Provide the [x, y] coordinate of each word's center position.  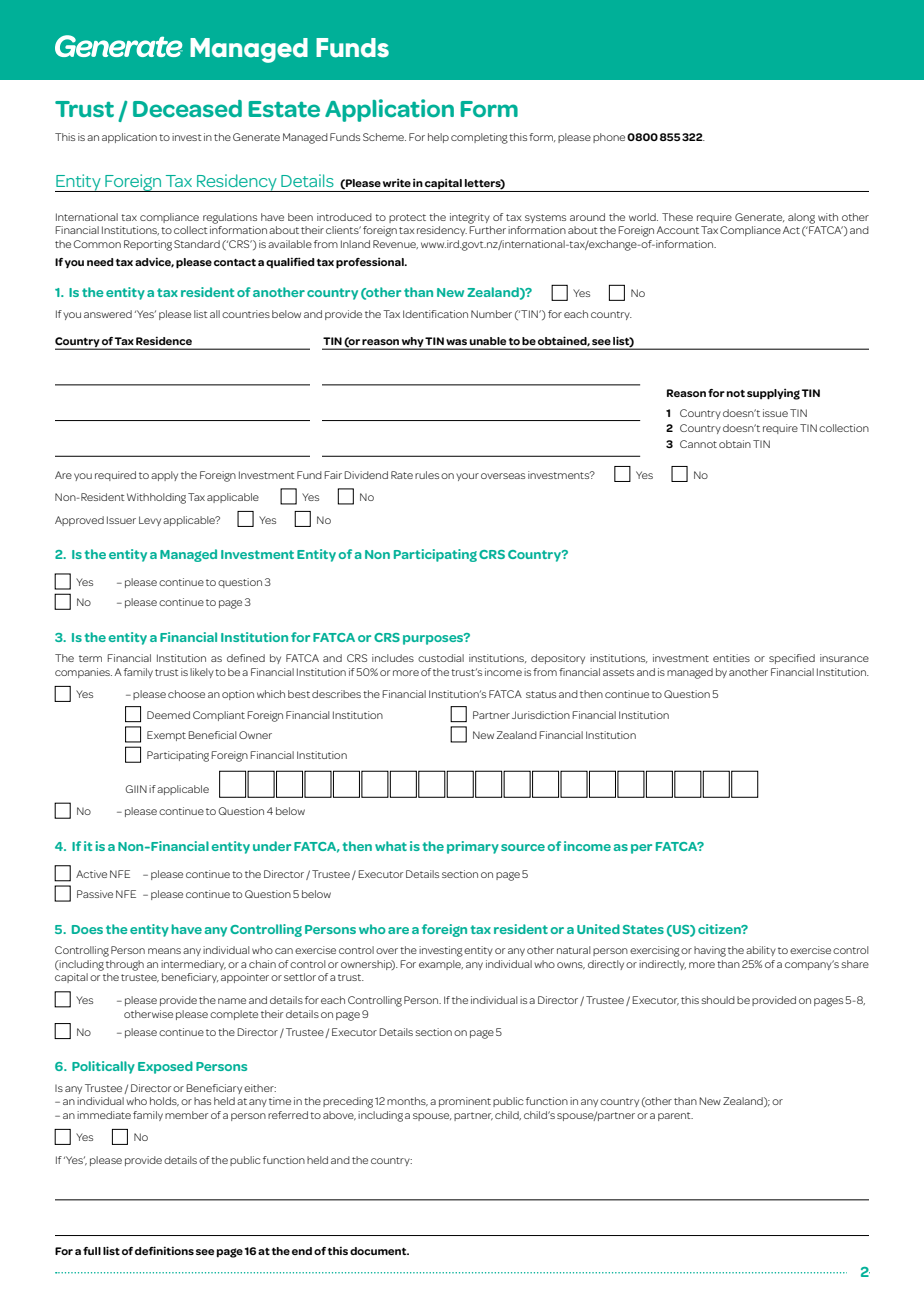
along [801, 218]
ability [761, 951]
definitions [164, 1250]
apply [164, 476]
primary [473, 847]
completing [479, 138]
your [467, 477]
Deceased [187, 109]
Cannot [698, 444]
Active [91, 874]
